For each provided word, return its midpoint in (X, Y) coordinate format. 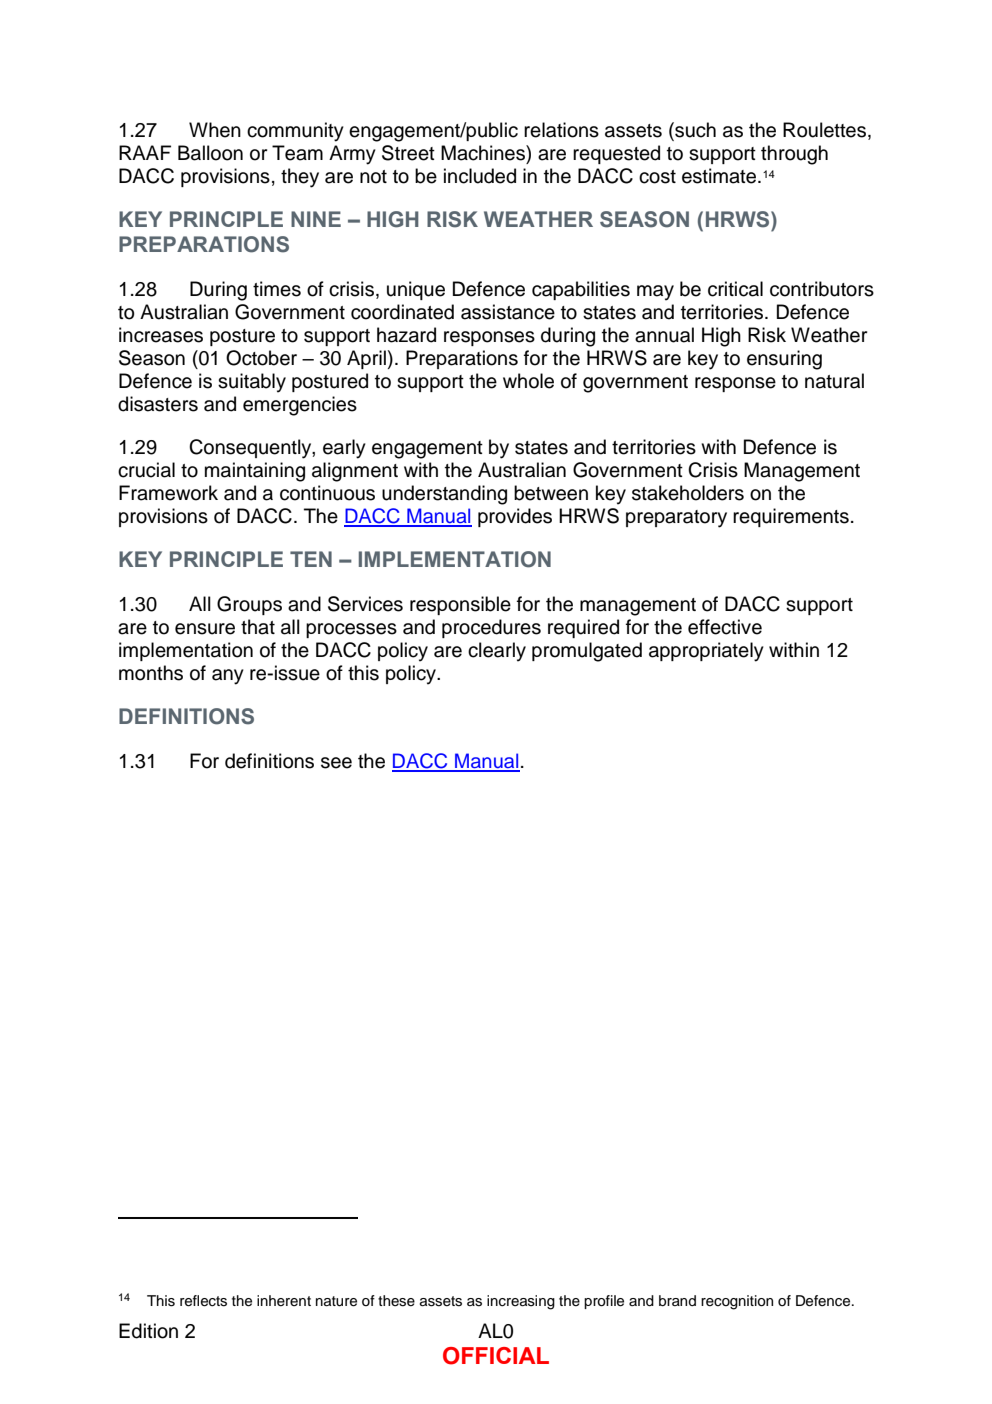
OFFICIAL (496, 1356)
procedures (491, 628)
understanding (444, 495)
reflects (203, 1301)
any (228, 677)
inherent (284, 1301)
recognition (737, 1302)
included (480, 176)
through (794, 155)
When (215, 130)
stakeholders (688, 493)
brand (677, 1301)
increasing (521, 1302)
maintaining (255, 472)
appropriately (706, 652)
